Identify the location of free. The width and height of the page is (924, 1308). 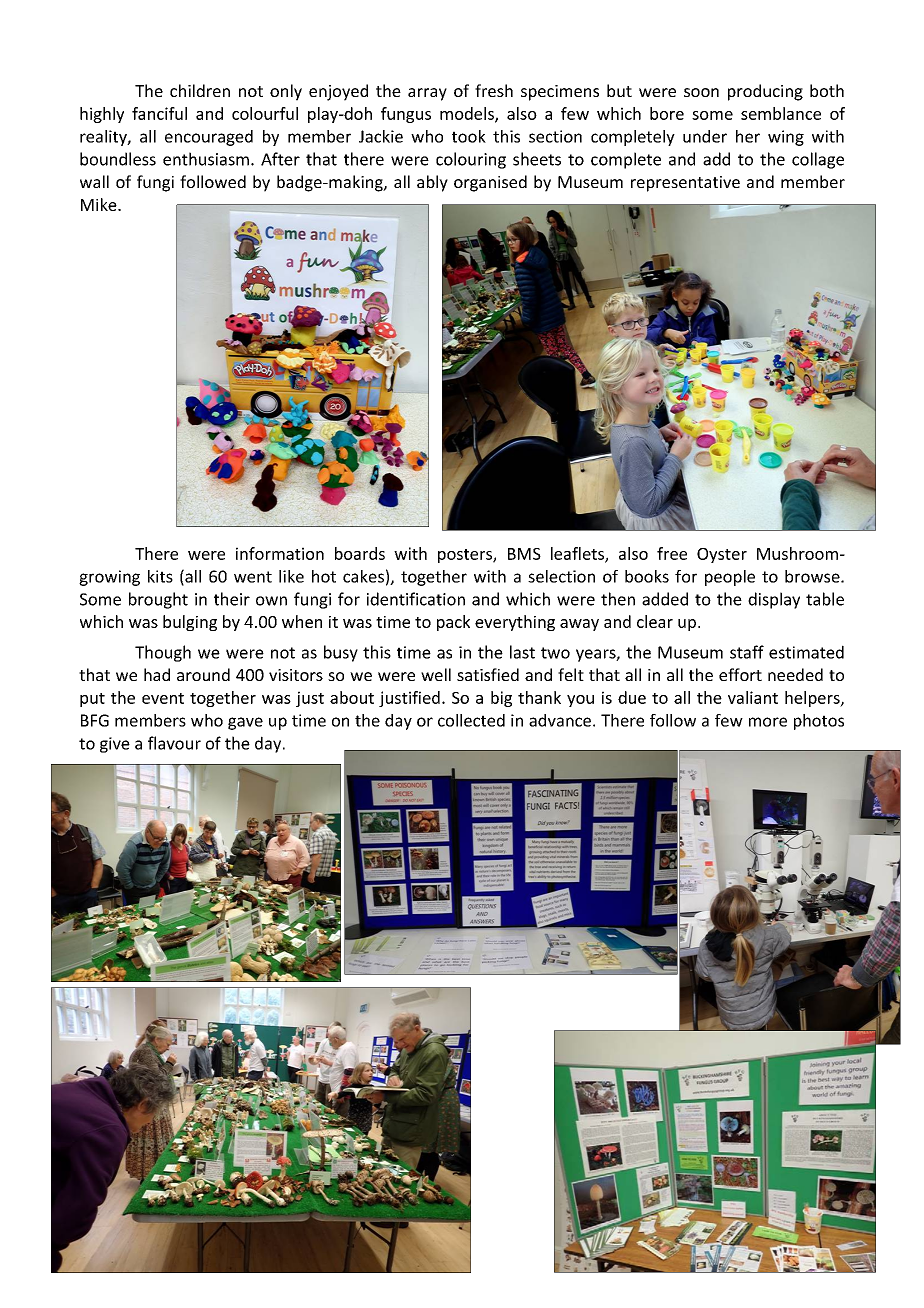
(672, 553).
